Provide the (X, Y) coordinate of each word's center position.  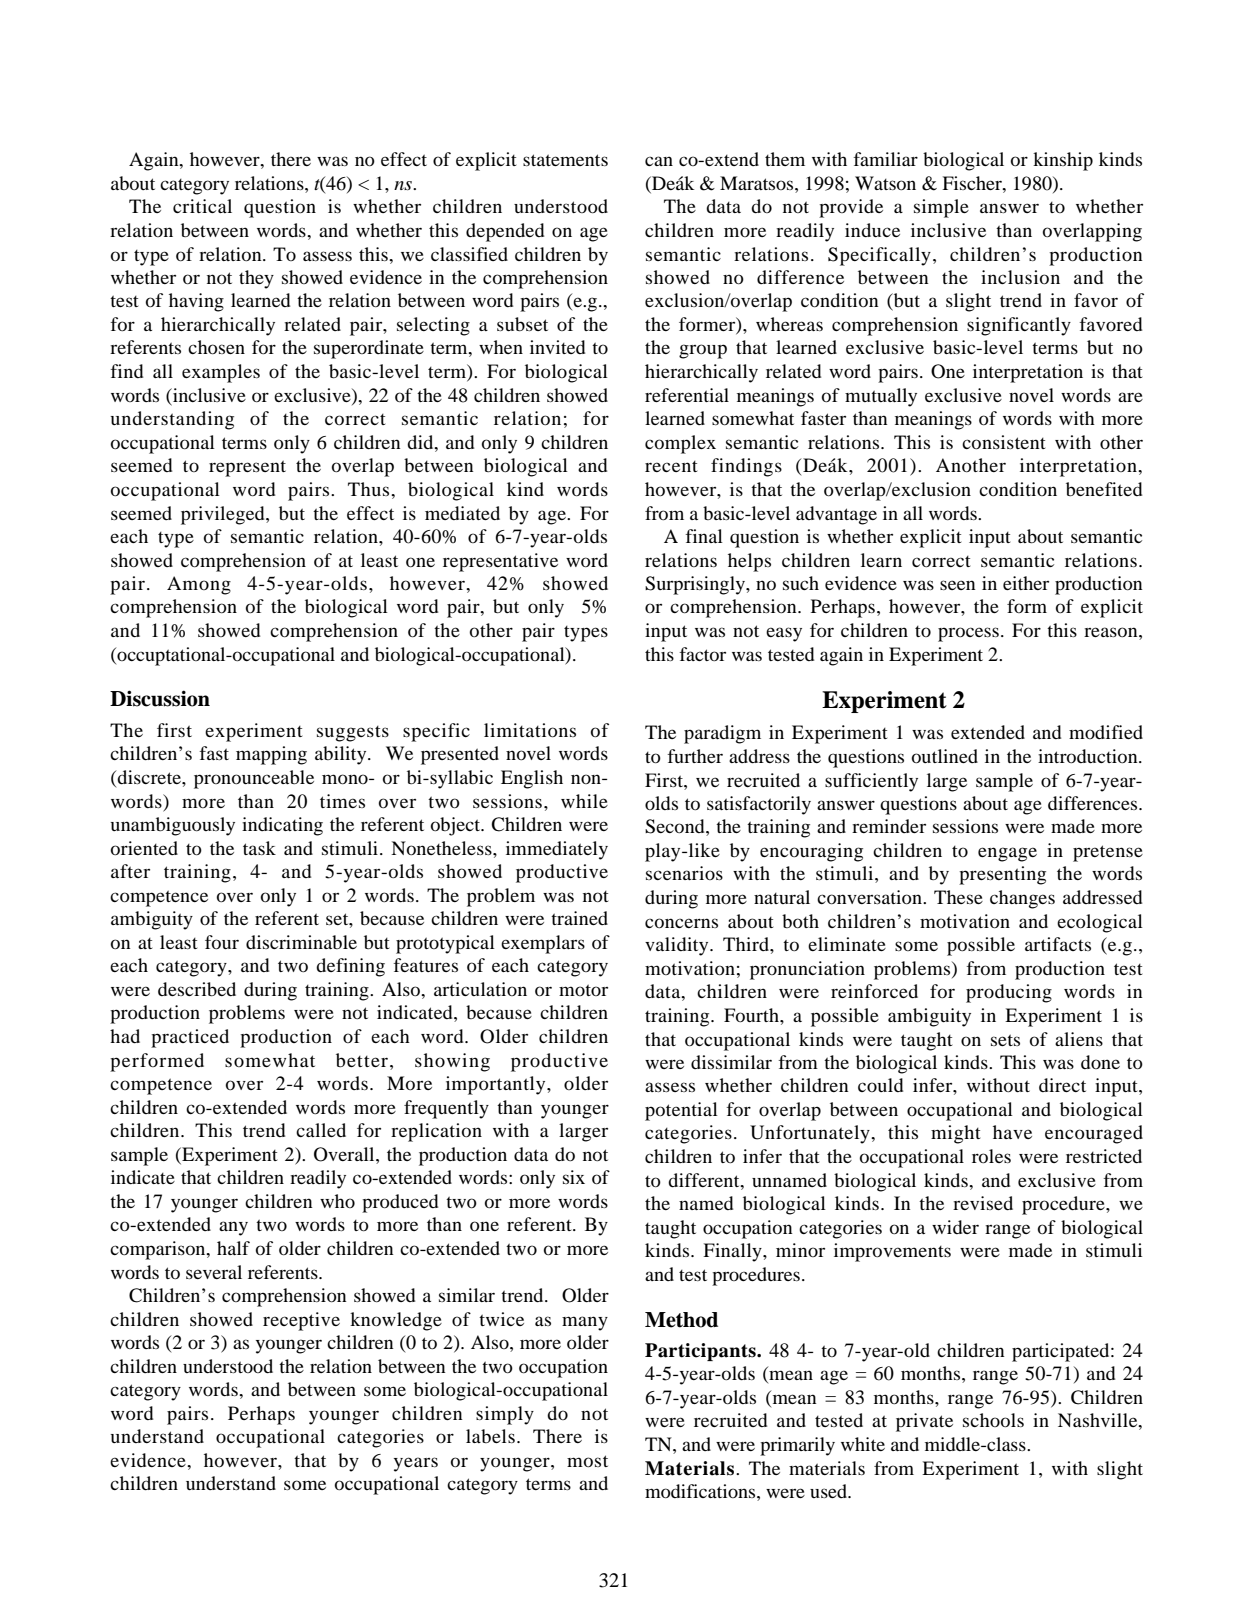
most (587, 1461)
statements (565, 160)
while (584, 801)
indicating (282, 826)
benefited (1104, 489)
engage (1007, 854)
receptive (301, 1321)
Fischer (973, 183)
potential (681, 1111)
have (1012, 1132)
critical (202, 206)
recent (671, 466)
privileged (224, 515)
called (321, 1130)
